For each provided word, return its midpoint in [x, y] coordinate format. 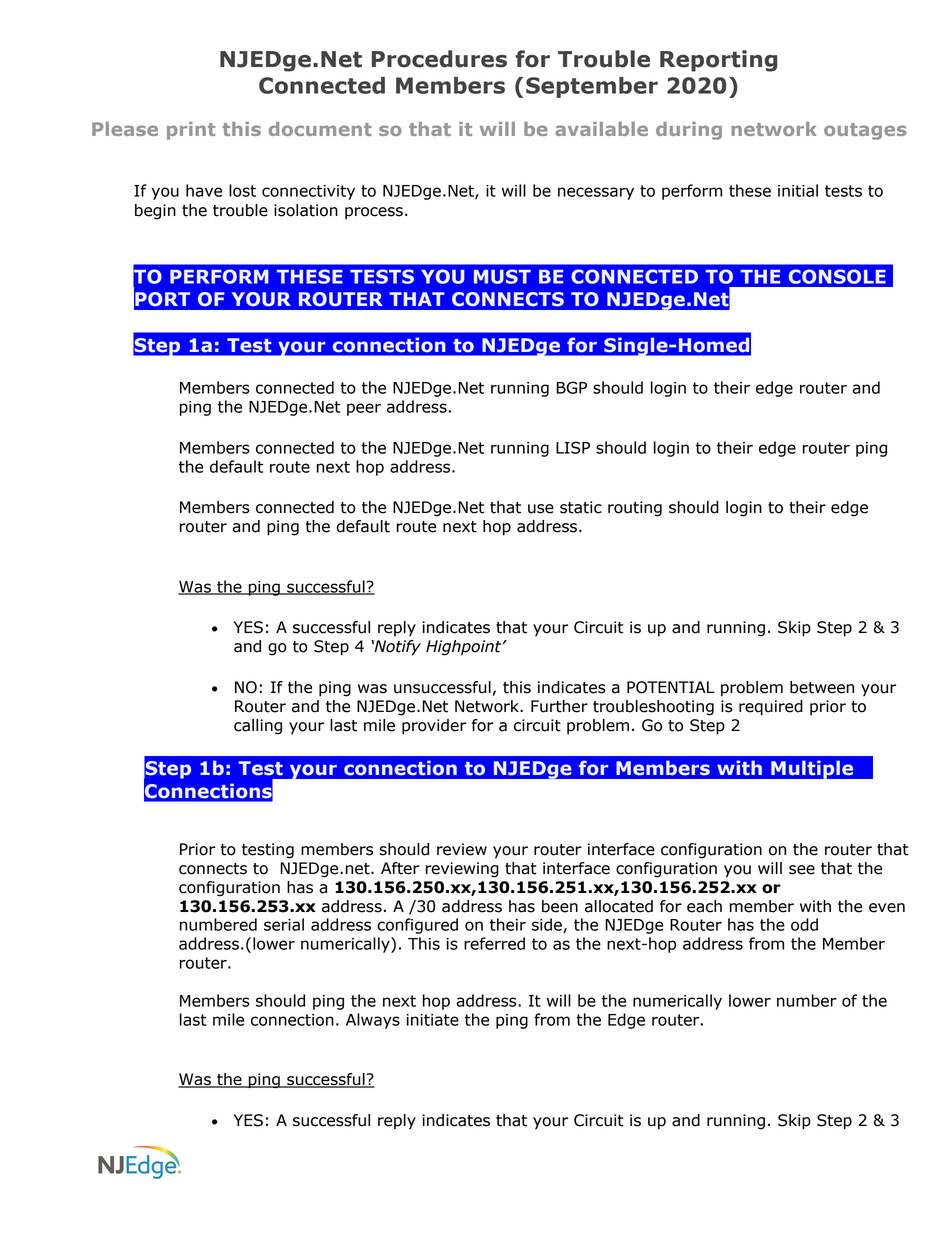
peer [364, 409]
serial [284, 924]
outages [865, 131]
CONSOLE [837, 276]
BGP [571, 387]
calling [258, 727]
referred [494, 943]
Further [559, 706]
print [191, 131]
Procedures [439, 59]
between [822, 687]
